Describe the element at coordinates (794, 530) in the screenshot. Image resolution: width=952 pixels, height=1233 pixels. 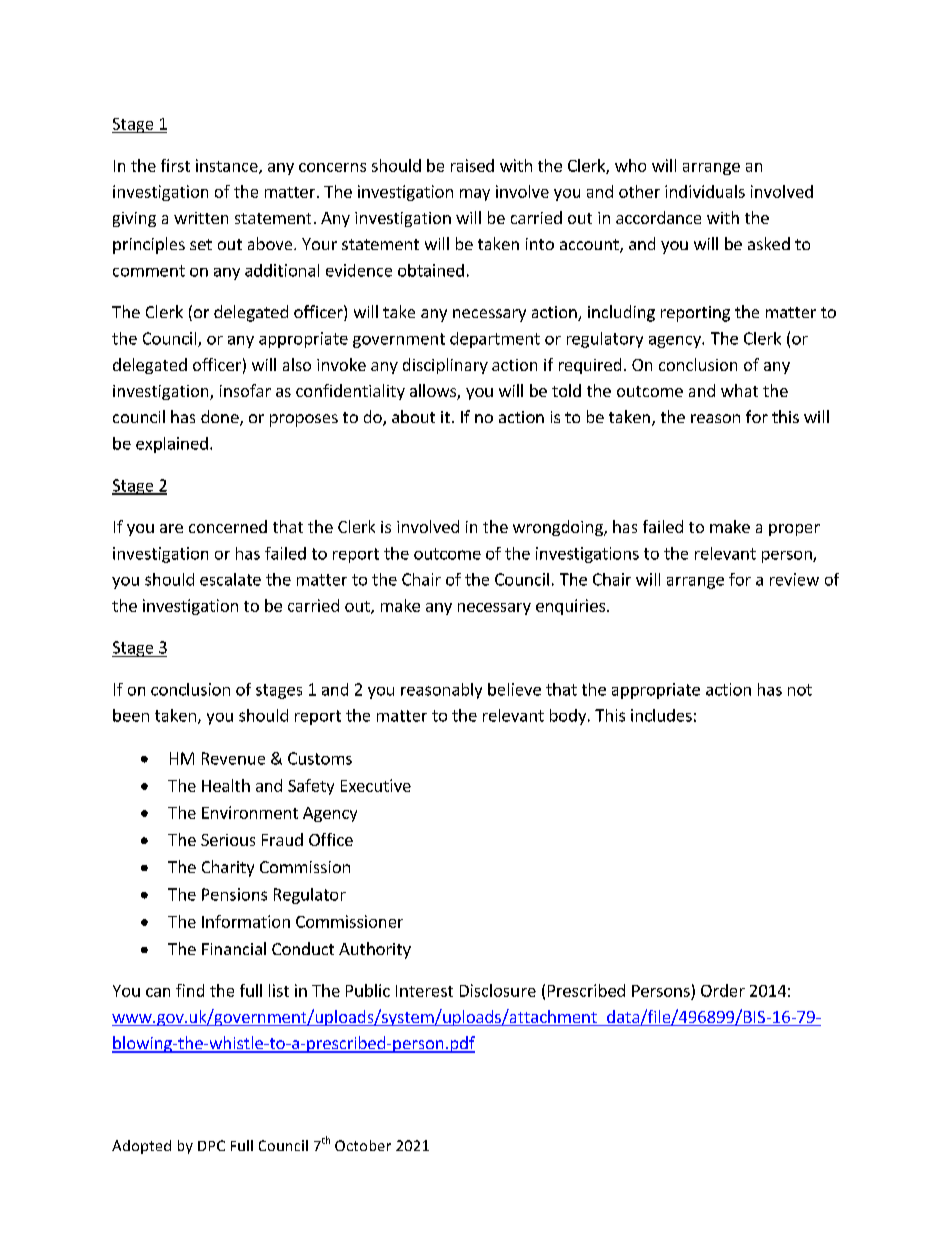
I see `proper` at that location.
